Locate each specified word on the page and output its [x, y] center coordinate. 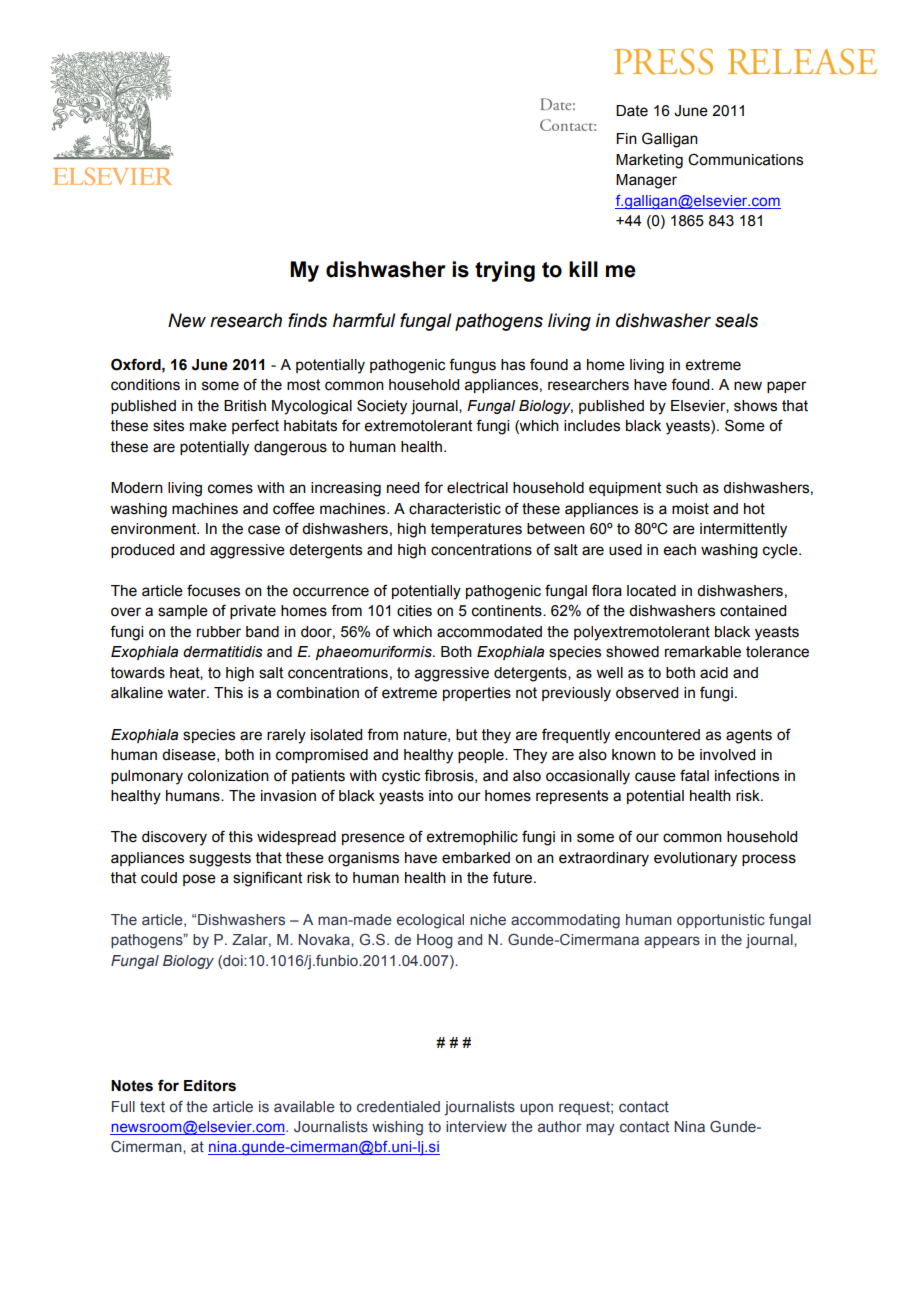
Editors [210, 1086]
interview [476, 1126]
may [600, 1129]
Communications [745, 160]
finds [307, 320]
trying [505, 271]
